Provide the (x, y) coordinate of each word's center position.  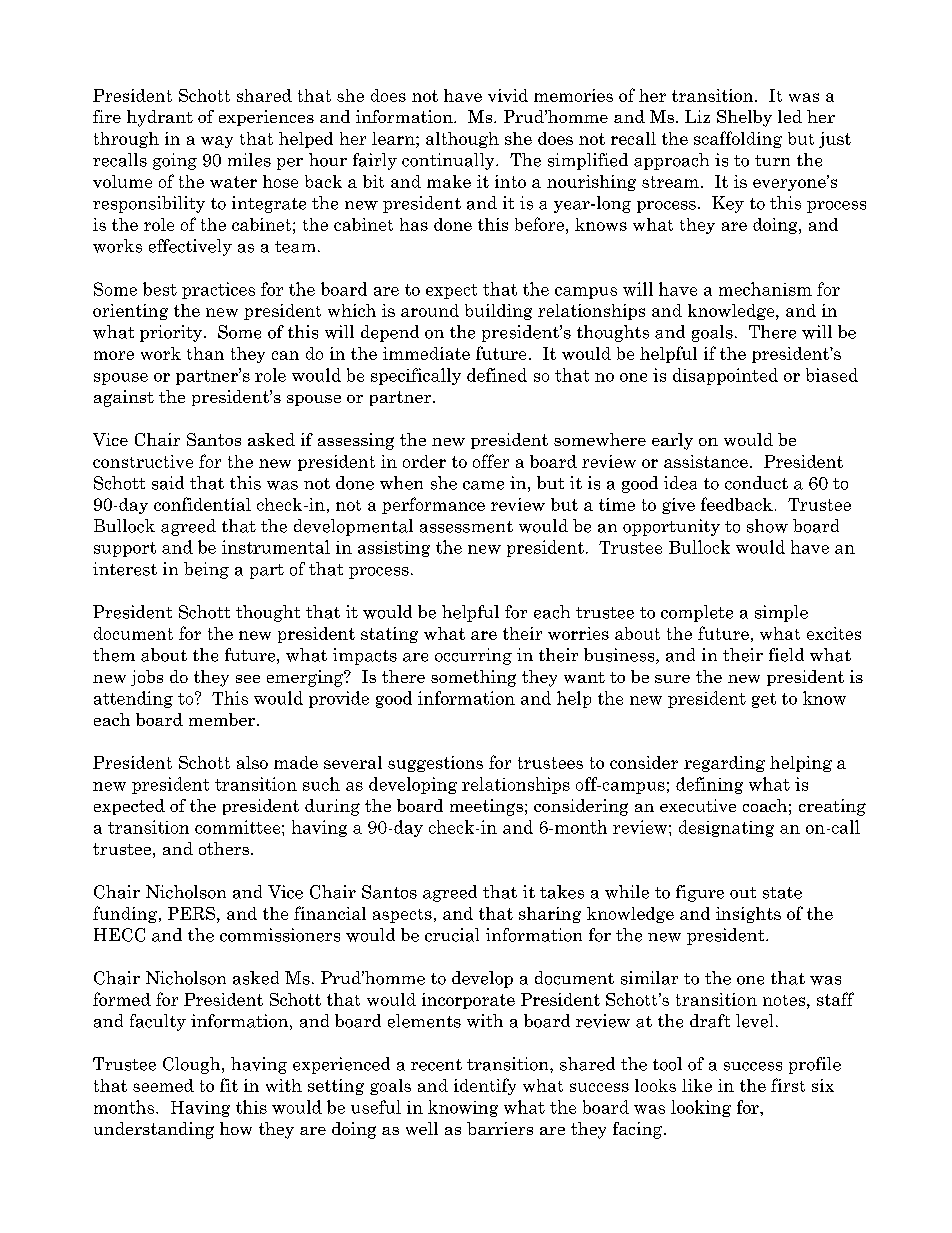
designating (726, 828)
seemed (163, 1085)
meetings (486, 807)
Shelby (744, 118)
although (462, 140)
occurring (473, 656)
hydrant (160, 118)
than (205, 353)
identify (485, 1086)
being (206, 570)
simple (781, 613)
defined (497, 375)
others (225, 848)
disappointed (725, 376)
